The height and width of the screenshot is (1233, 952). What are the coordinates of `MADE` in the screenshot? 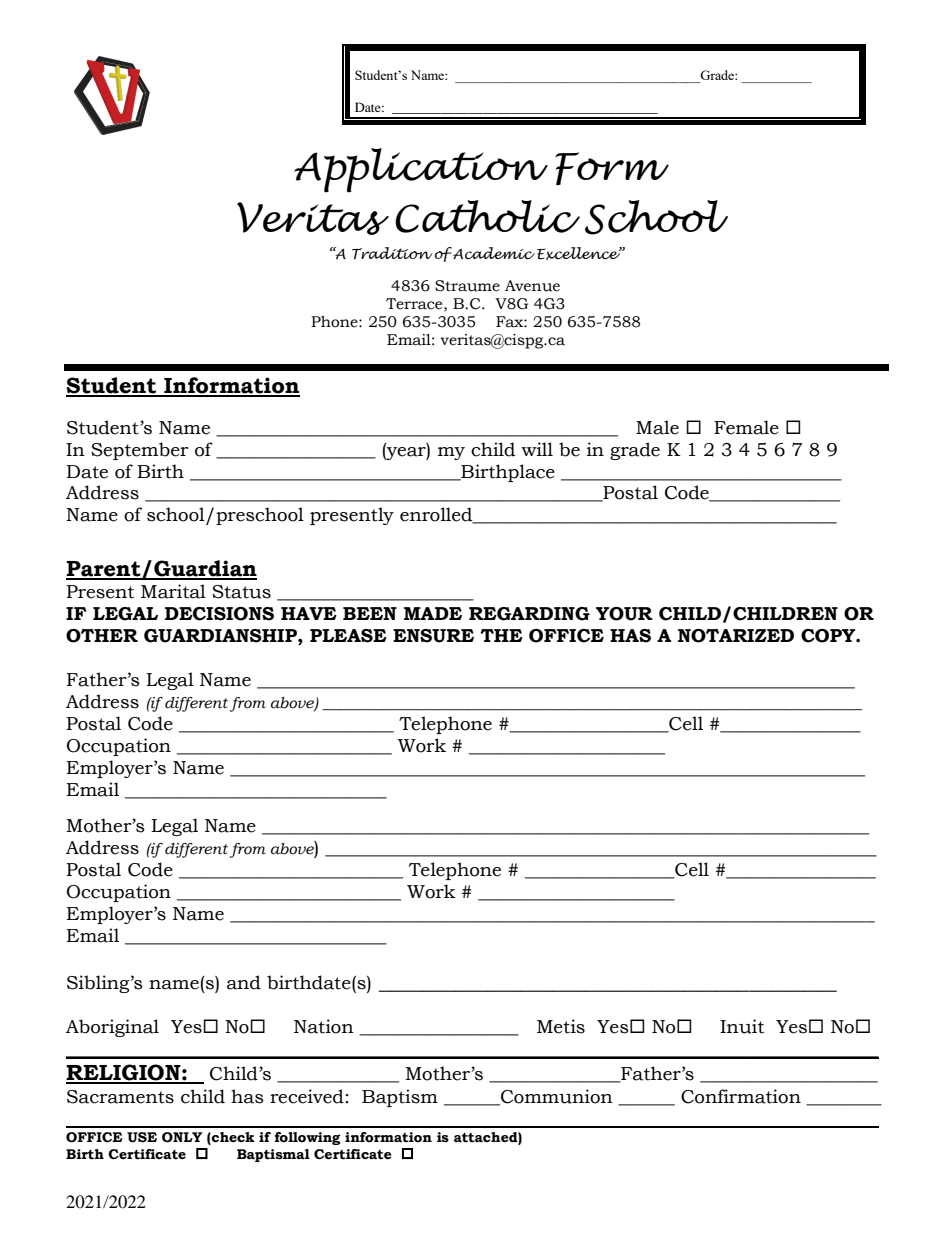 It's located at (433, 613).
